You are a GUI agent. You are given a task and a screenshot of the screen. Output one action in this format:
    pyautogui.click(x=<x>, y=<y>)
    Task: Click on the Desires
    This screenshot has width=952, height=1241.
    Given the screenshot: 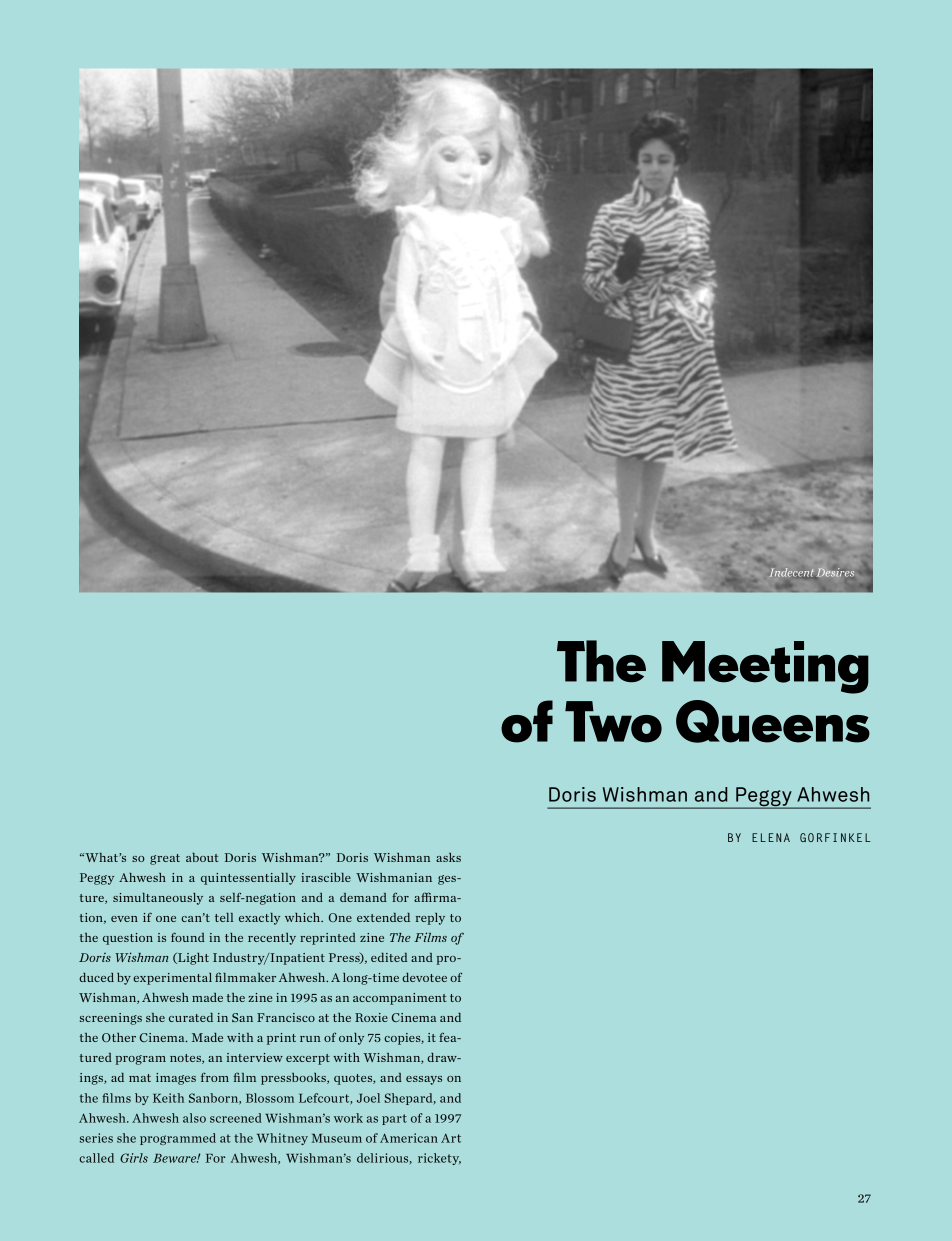 What is the action you would take?
    pyautogui.click(x=834, y=573)
